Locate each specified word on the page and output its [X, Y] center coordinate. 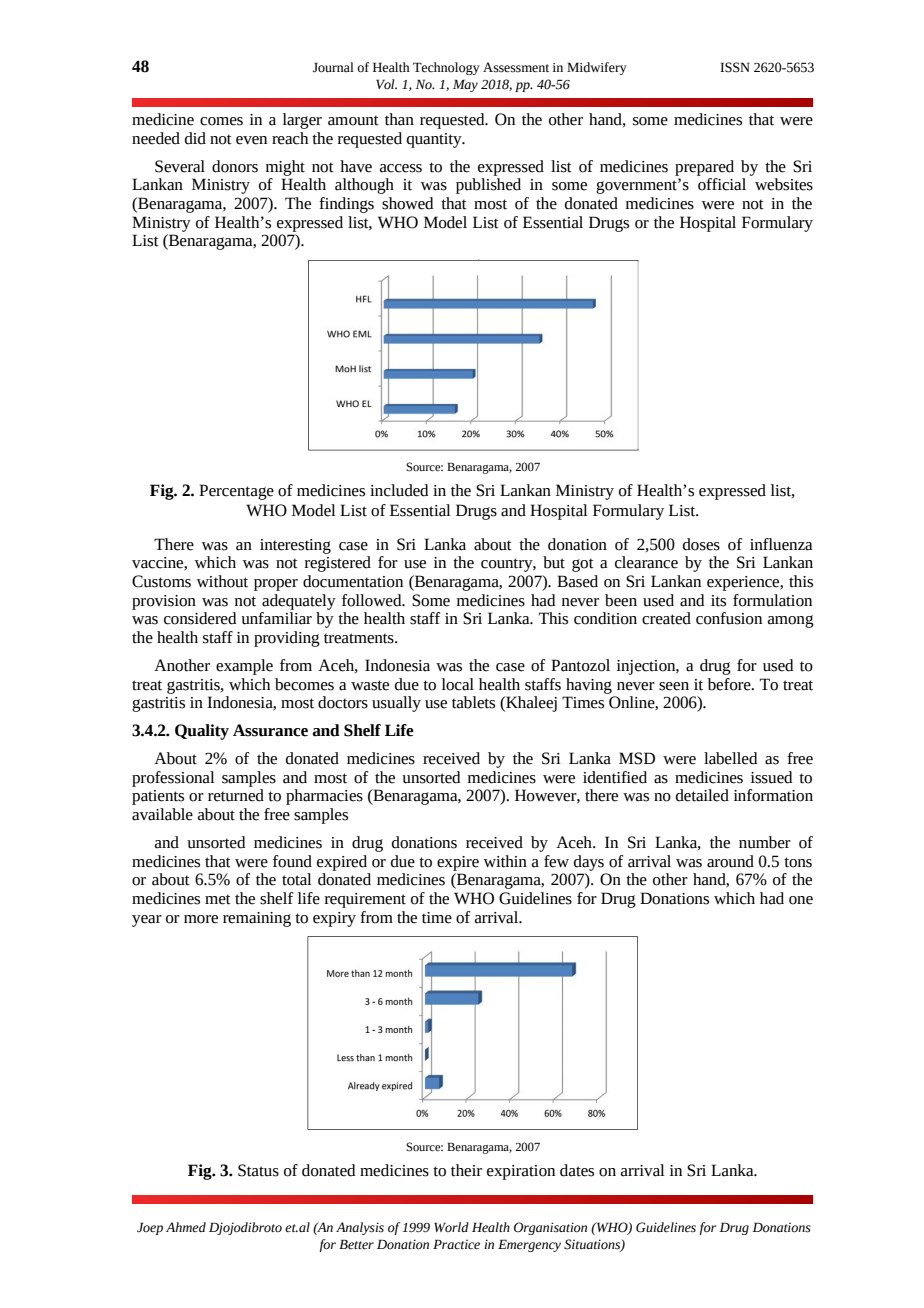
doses [701, 544]
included [399, 490]
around [730, 861]
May [465, 85]
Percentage [236, 492]
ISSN [735, 67]
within [505, 861]
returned [236, 795]
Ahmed [186, 1227]
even [251, 140]
